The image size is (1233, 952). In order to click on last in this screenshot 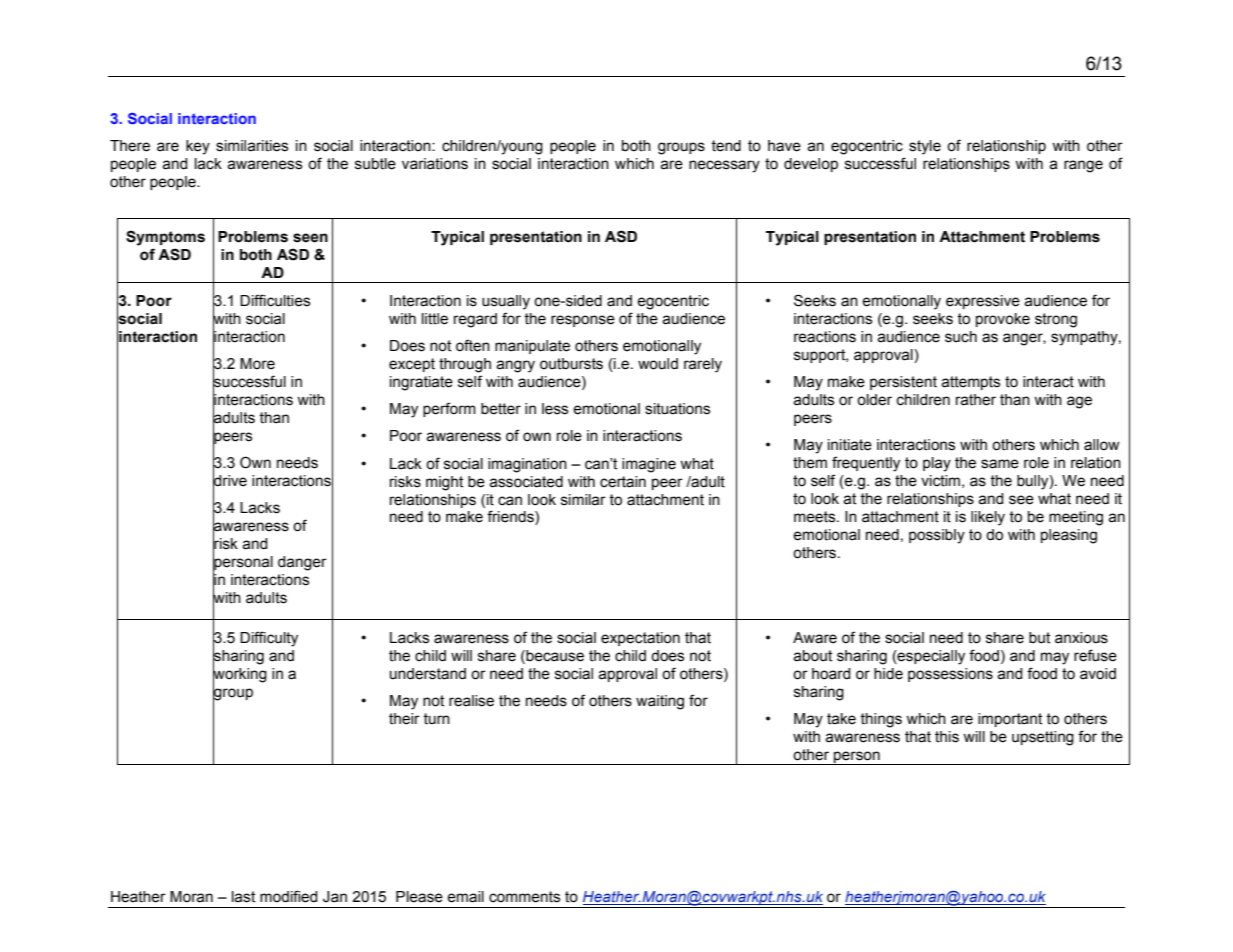, I will do `click(243, 897)`.
